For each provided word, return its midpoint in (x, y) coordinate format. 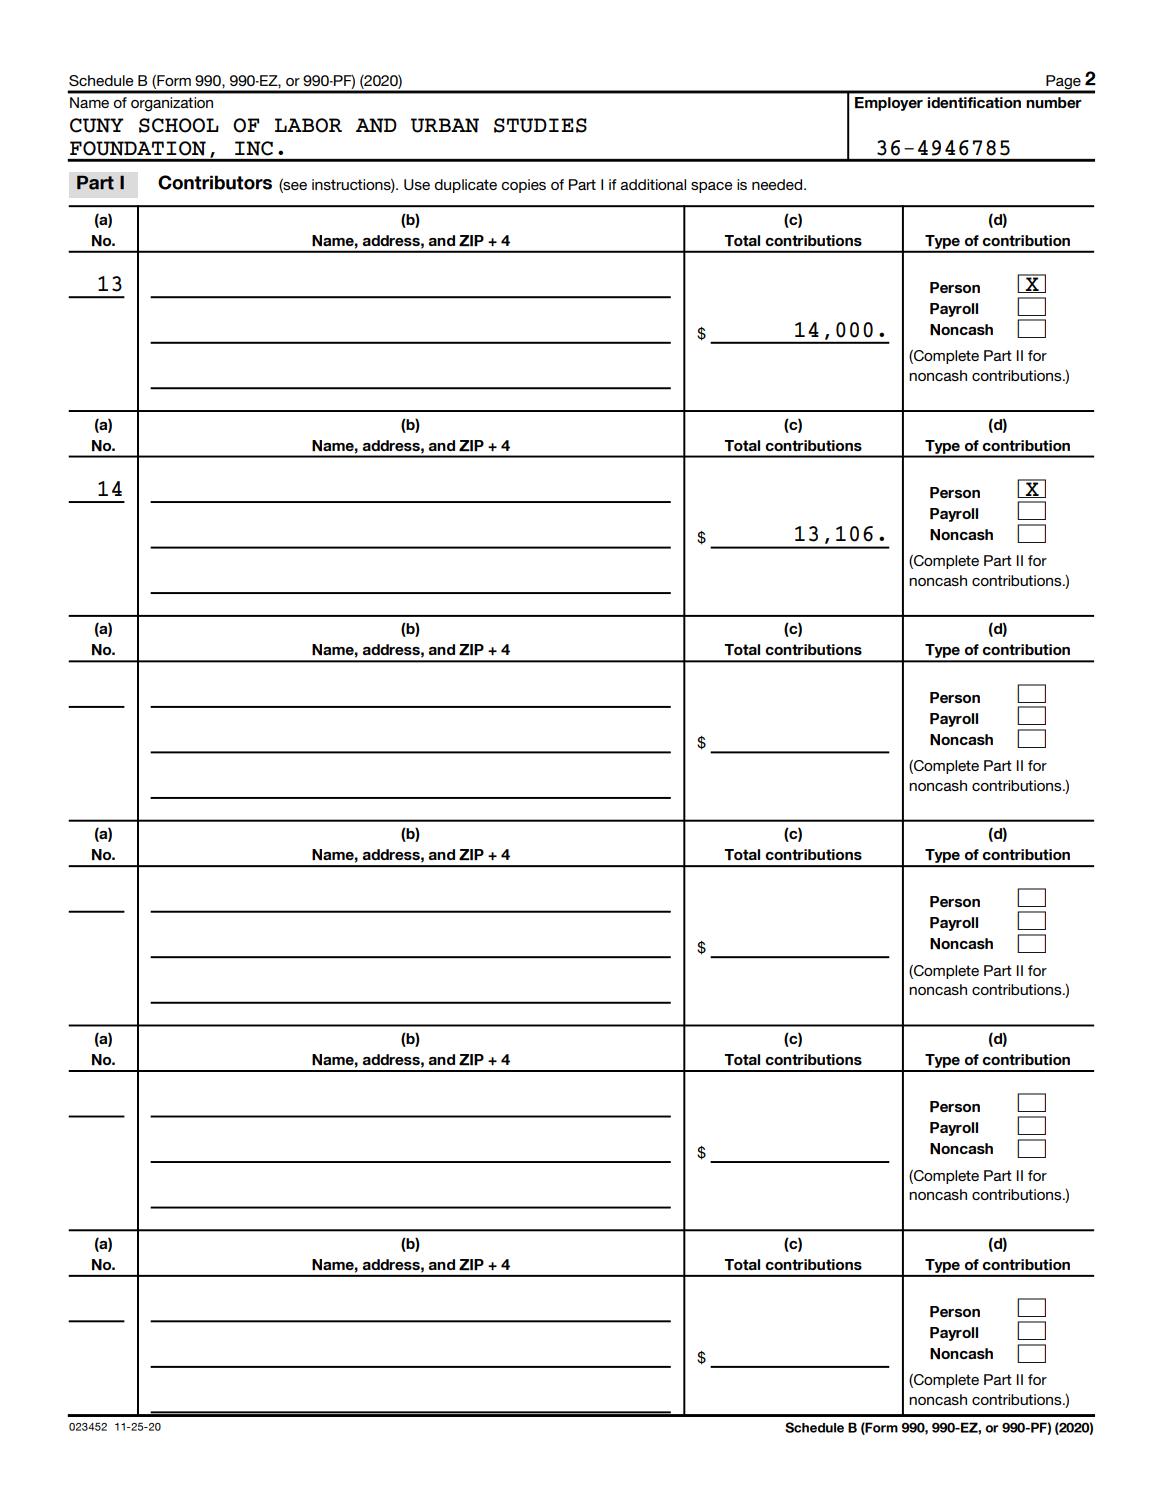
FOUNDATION (138, 148)
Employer (889, 104)
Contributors (215, 182)
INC (254, 148)
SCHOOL (179, 125)
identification (974, 102)
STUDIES (540, 125)
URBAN (445, 125)
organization (172, 104)
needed (778, 184)
